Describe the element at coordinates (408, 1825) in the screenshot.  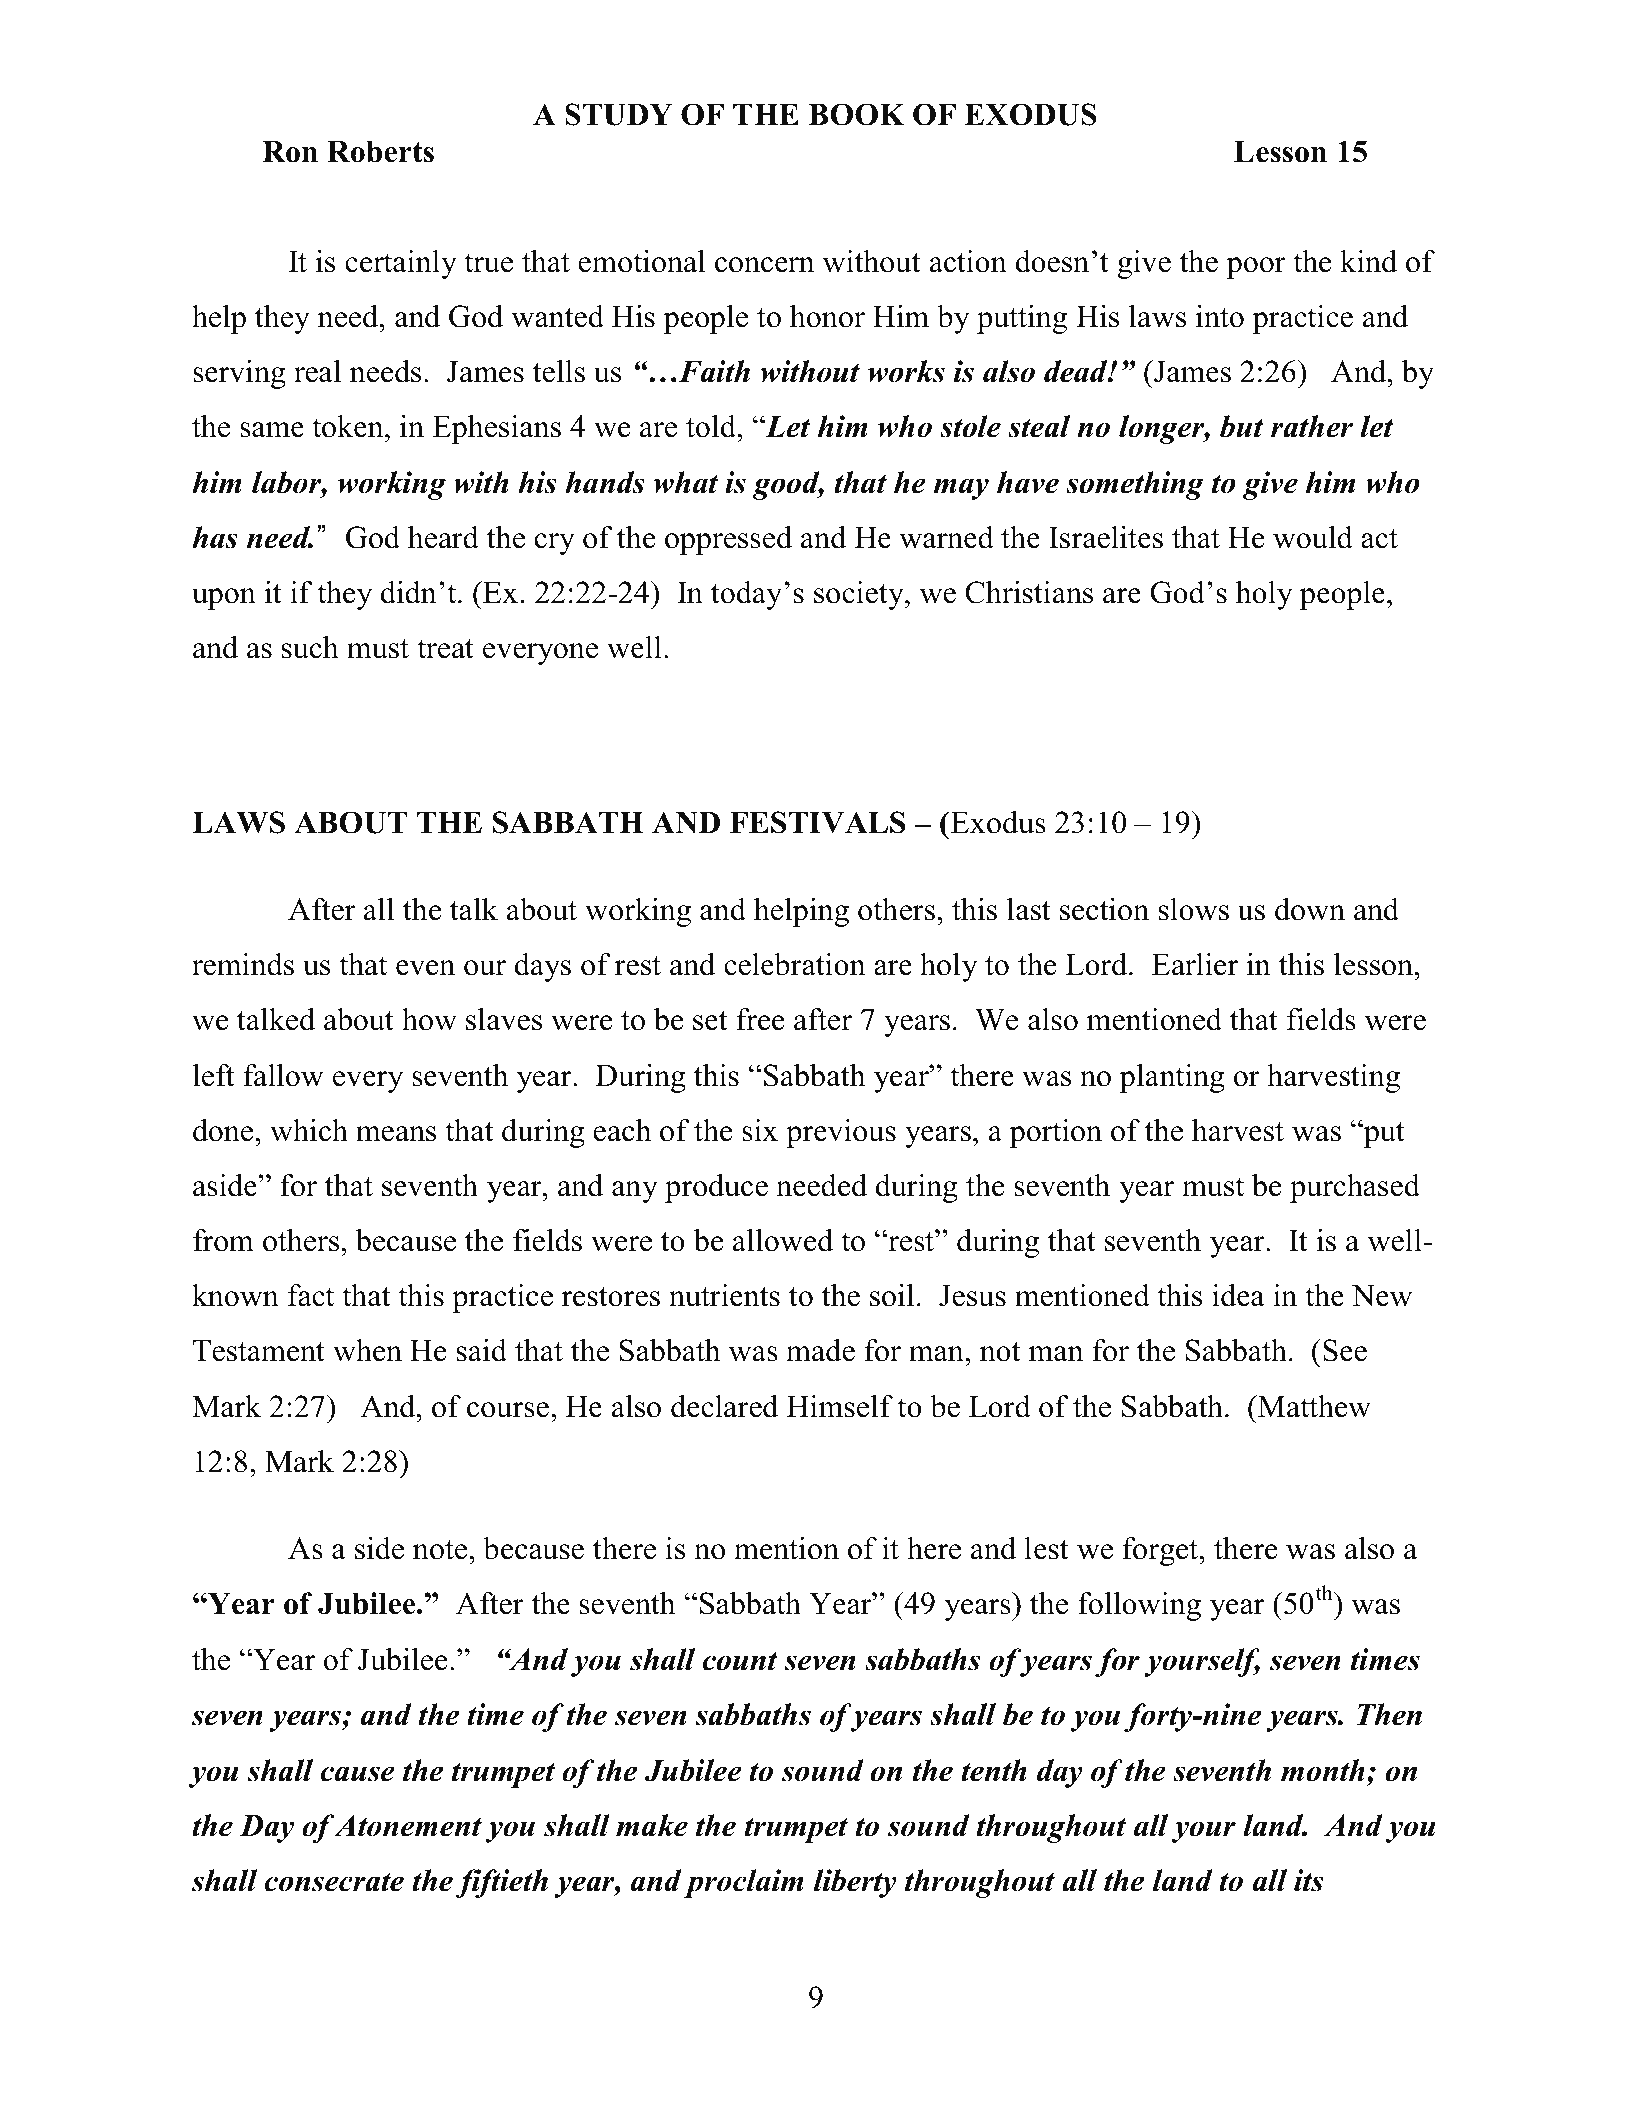
I see `Atonement` at that location.
